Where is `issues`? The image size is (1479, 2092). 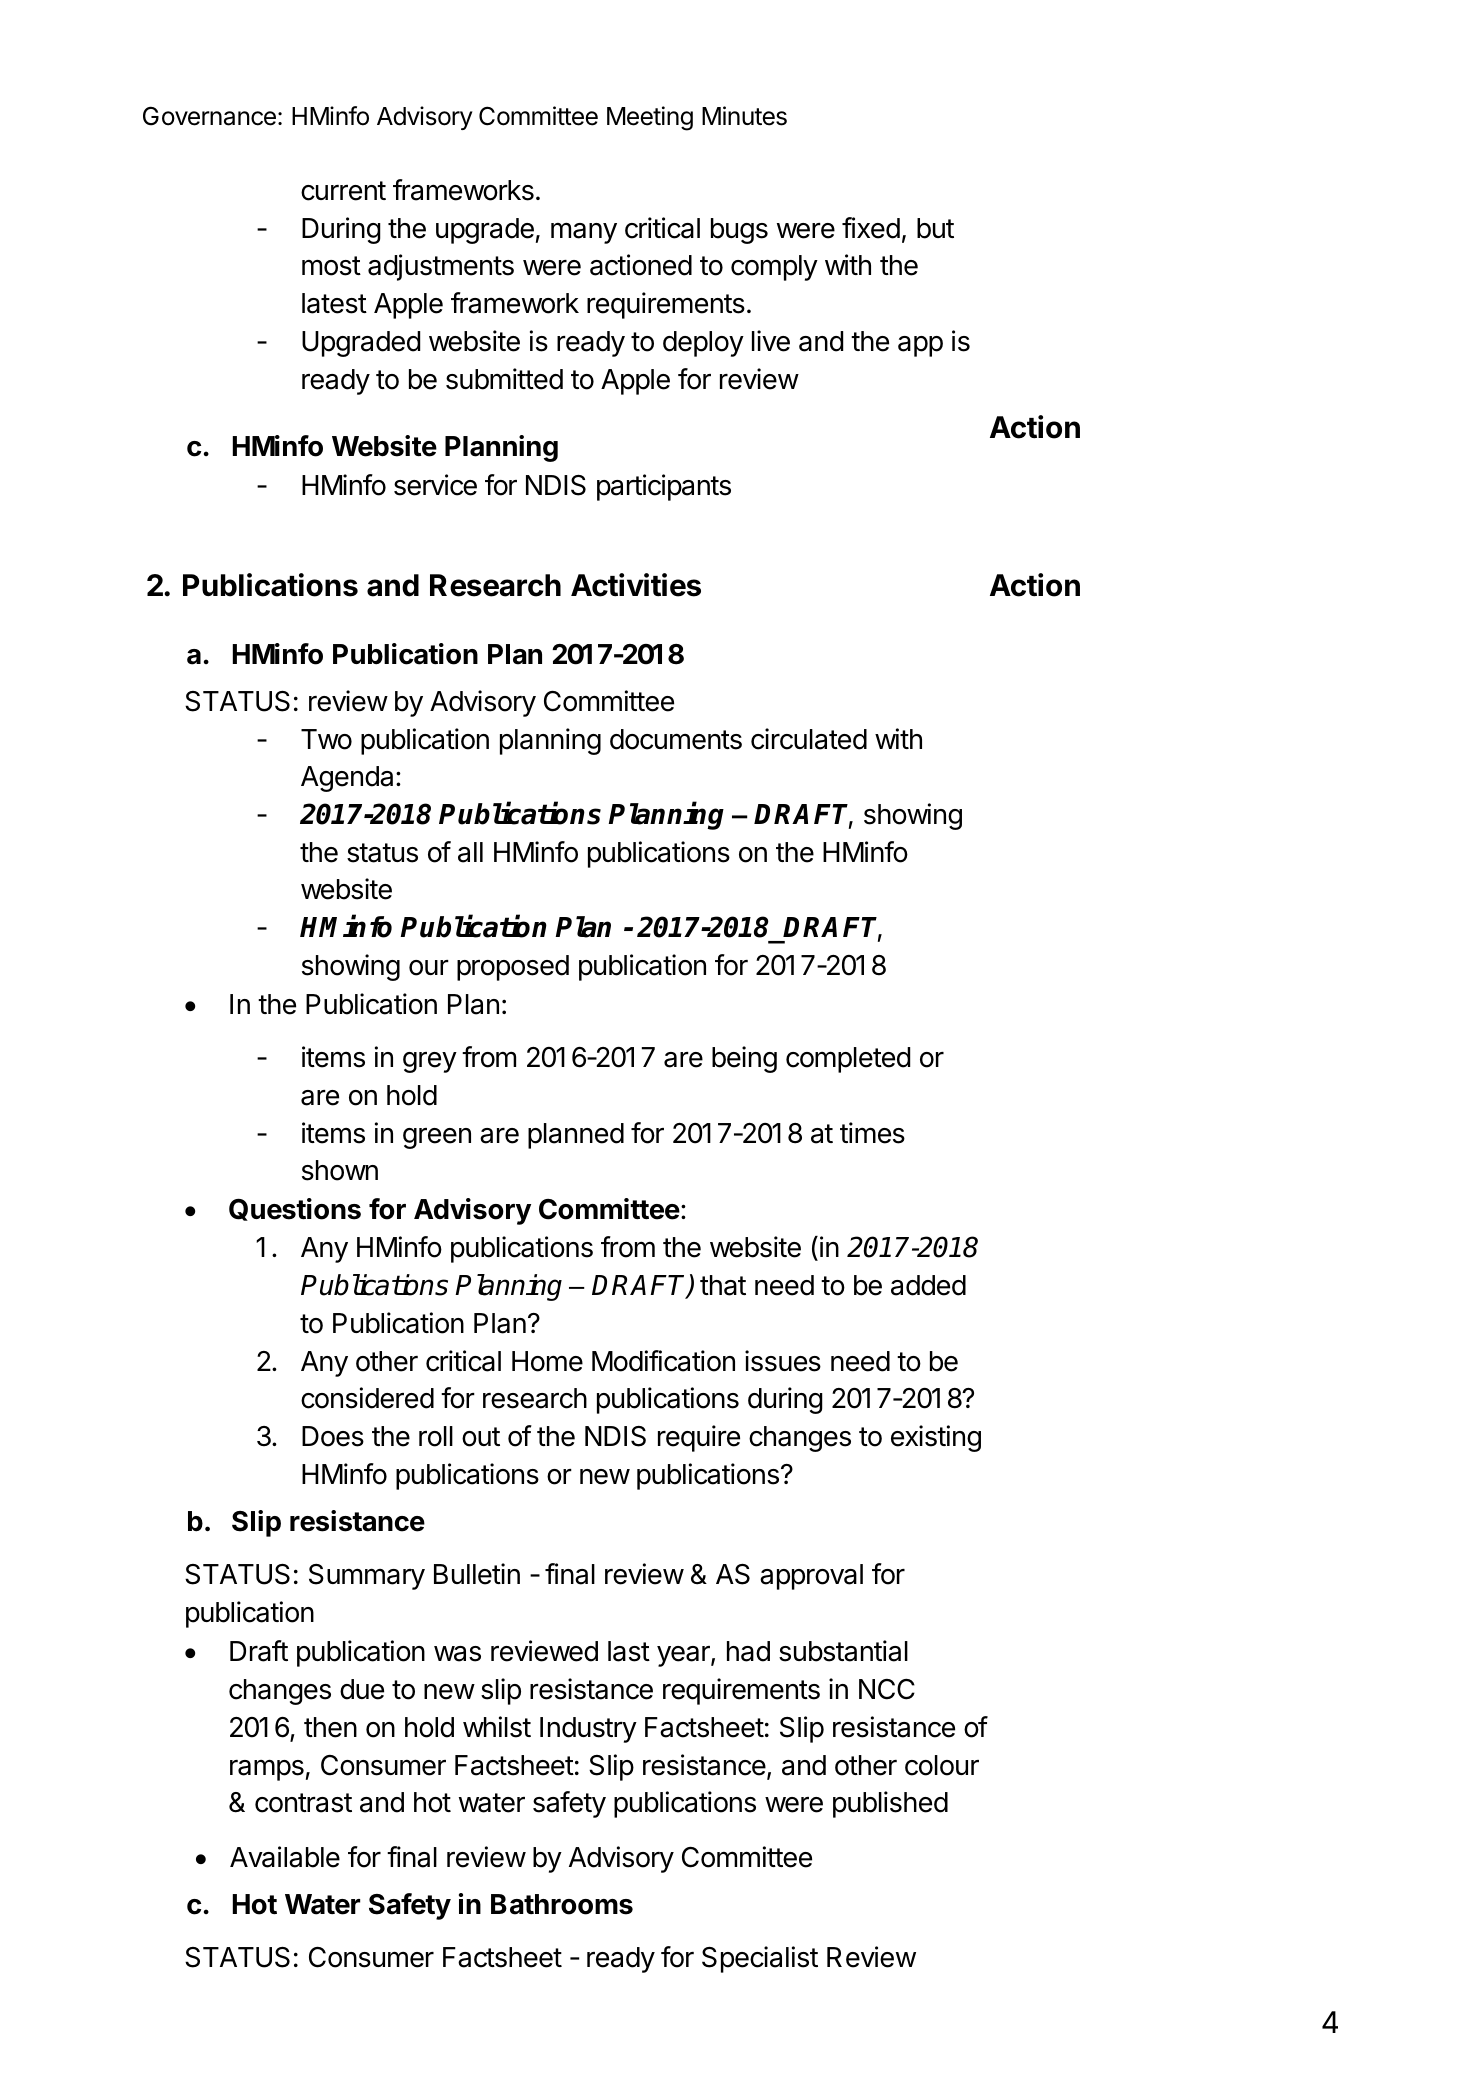
issues is located at coordinates (783, 1361).
